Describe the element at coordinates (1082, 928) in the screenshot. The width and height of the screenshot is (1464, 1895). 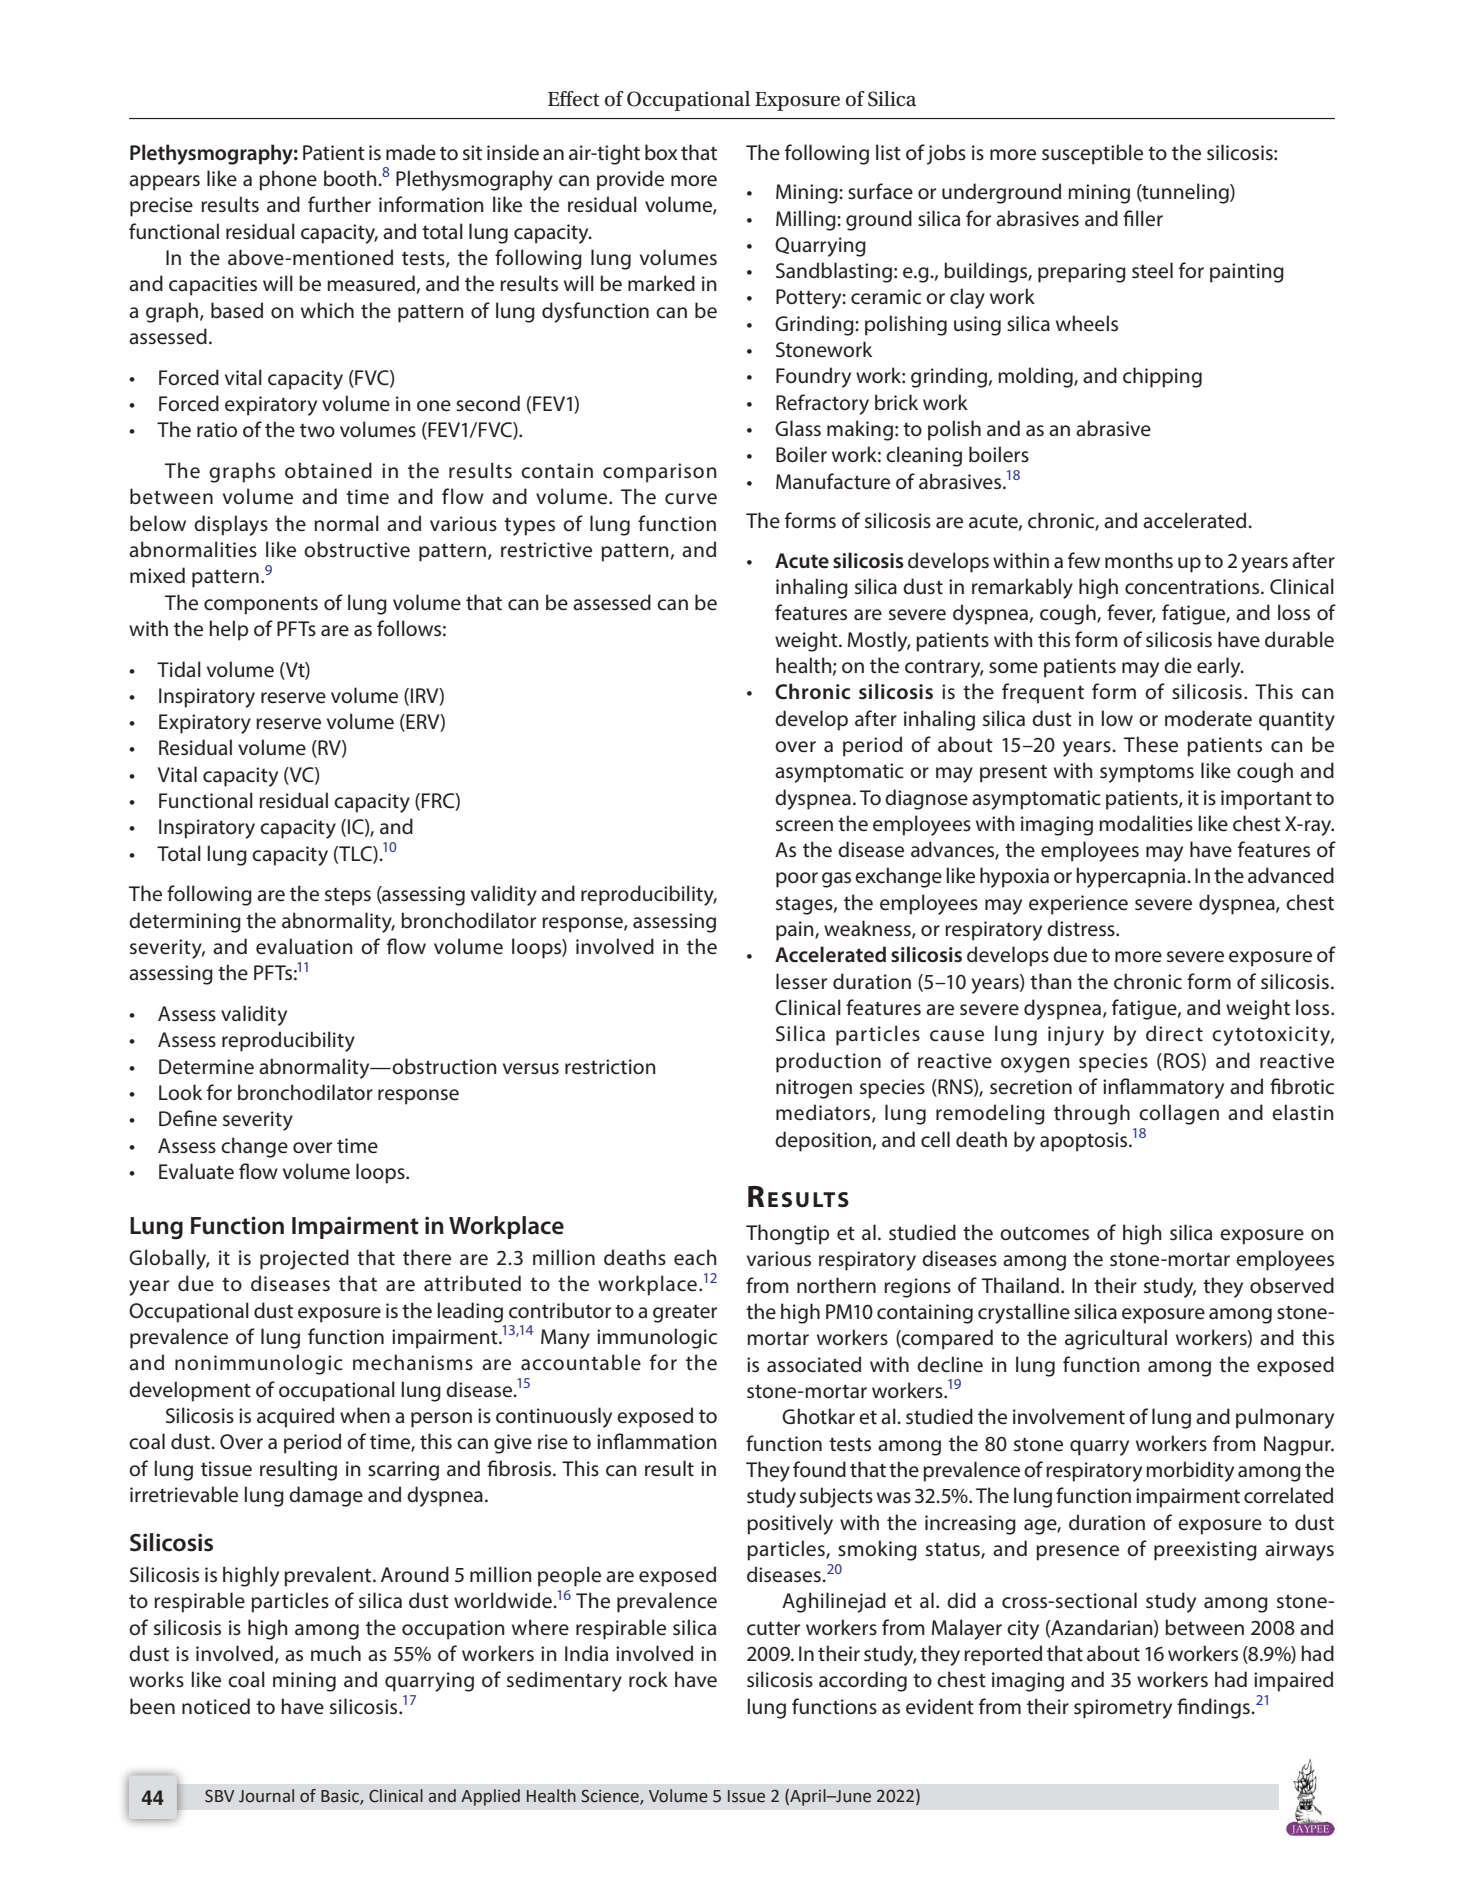
I see `distress` at that location.
